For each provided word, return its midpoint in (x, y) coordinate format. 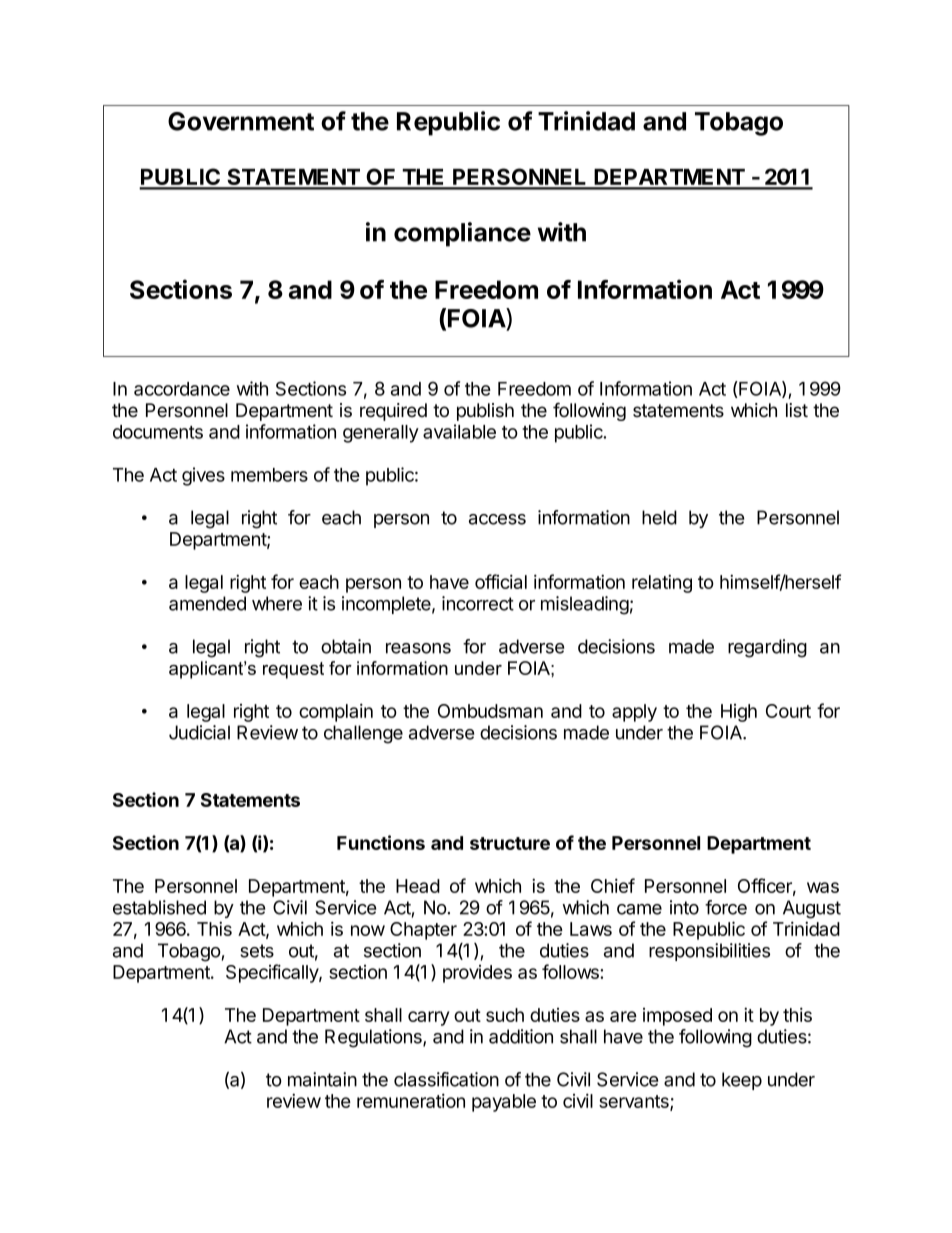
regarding (767, 648)
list (797, 410)
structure (510, 843)
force (726, 907)
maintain (322, 1079)
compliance (462, 234)
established (159, 907)
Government (241, 121)
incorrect (478, 603)
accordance (182, 389)
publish (485, 412)
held (659, 517)
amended (207, 603)
